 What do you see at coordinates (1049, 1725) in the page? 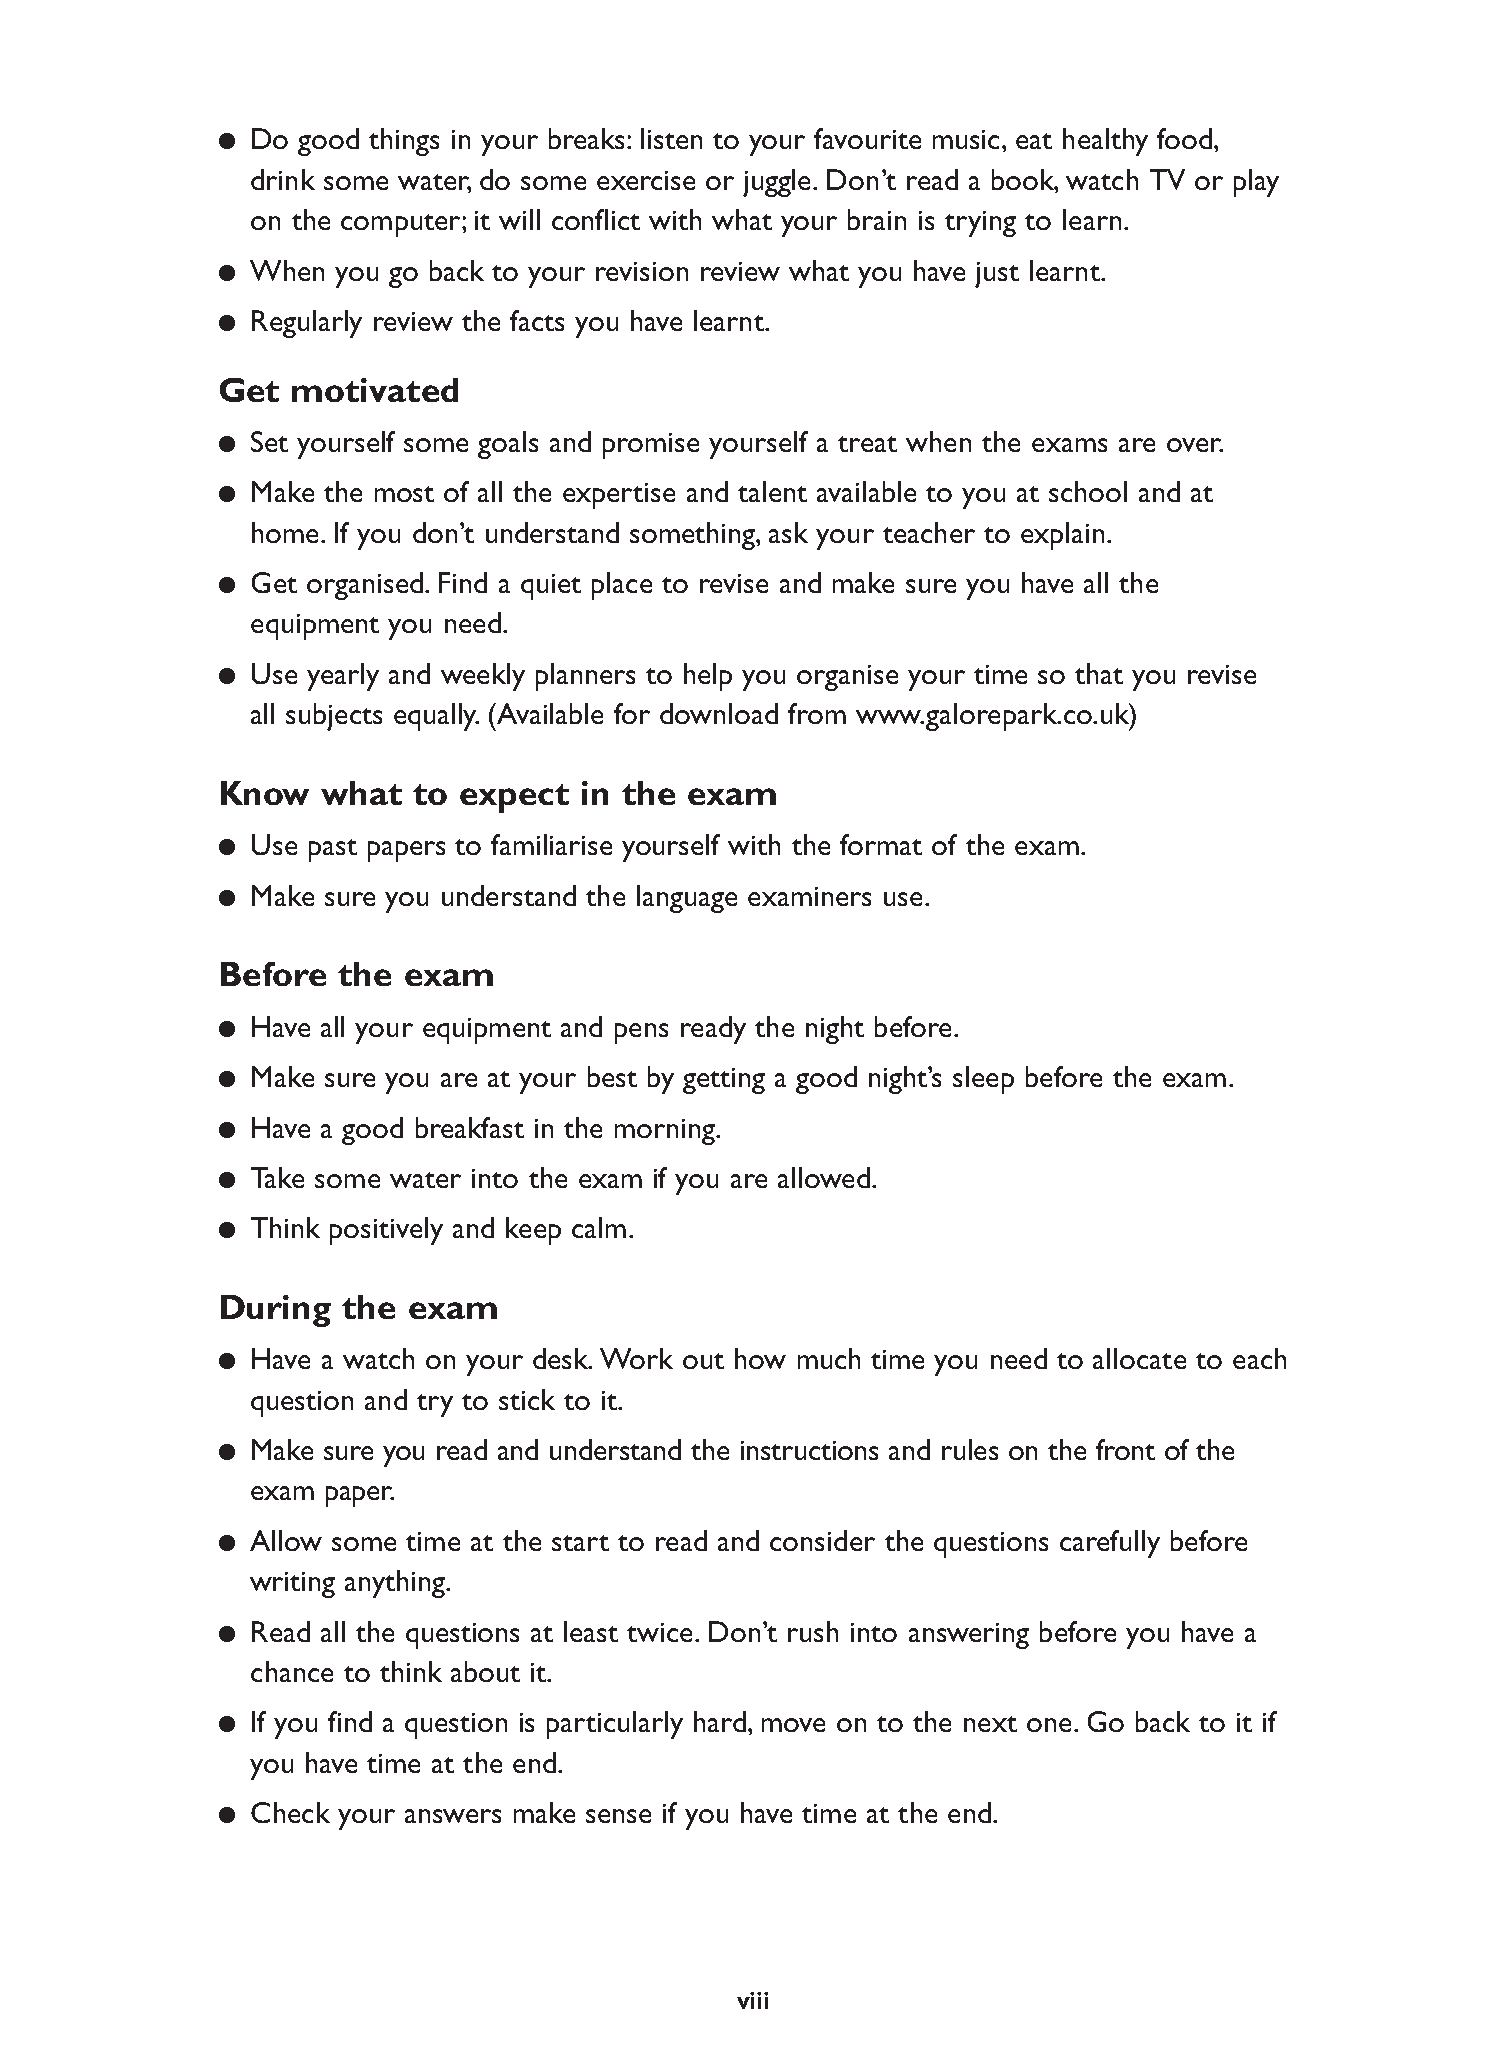
I see `one` at bounding box center [1049, 1725].
